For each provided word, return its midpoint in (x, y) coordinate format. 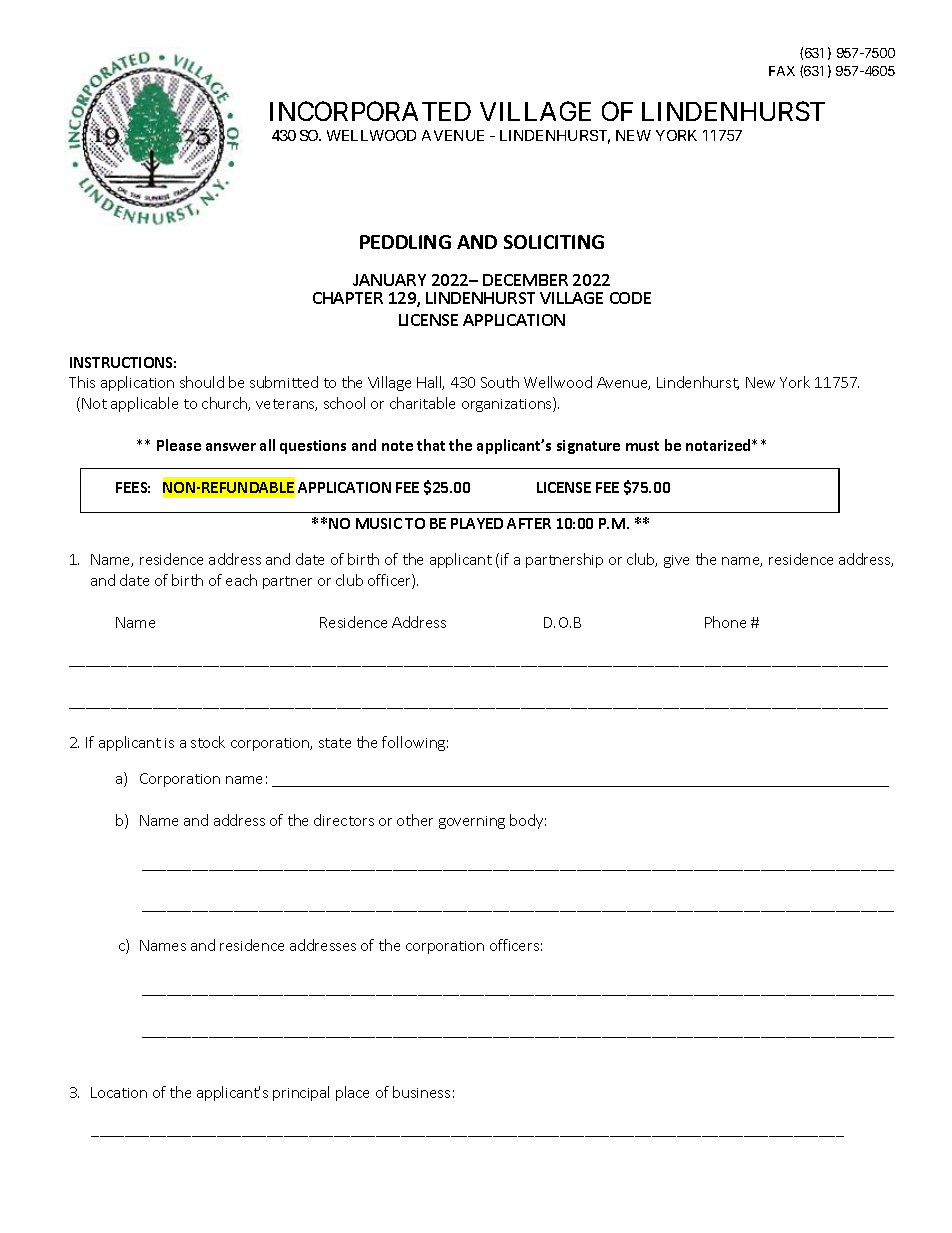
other (415, 820)
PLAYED (477, 523)
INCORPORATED (370, 111)
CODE (630, 298)
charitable (422, 403)
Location (119, 1092)
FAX (782, 71)
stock (208, 742)
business (421, 1092)
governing (472, 822)
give (676, 561)
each (241, 580)
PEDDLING (405, 242)
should (202, 382)
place (352, 1093)
